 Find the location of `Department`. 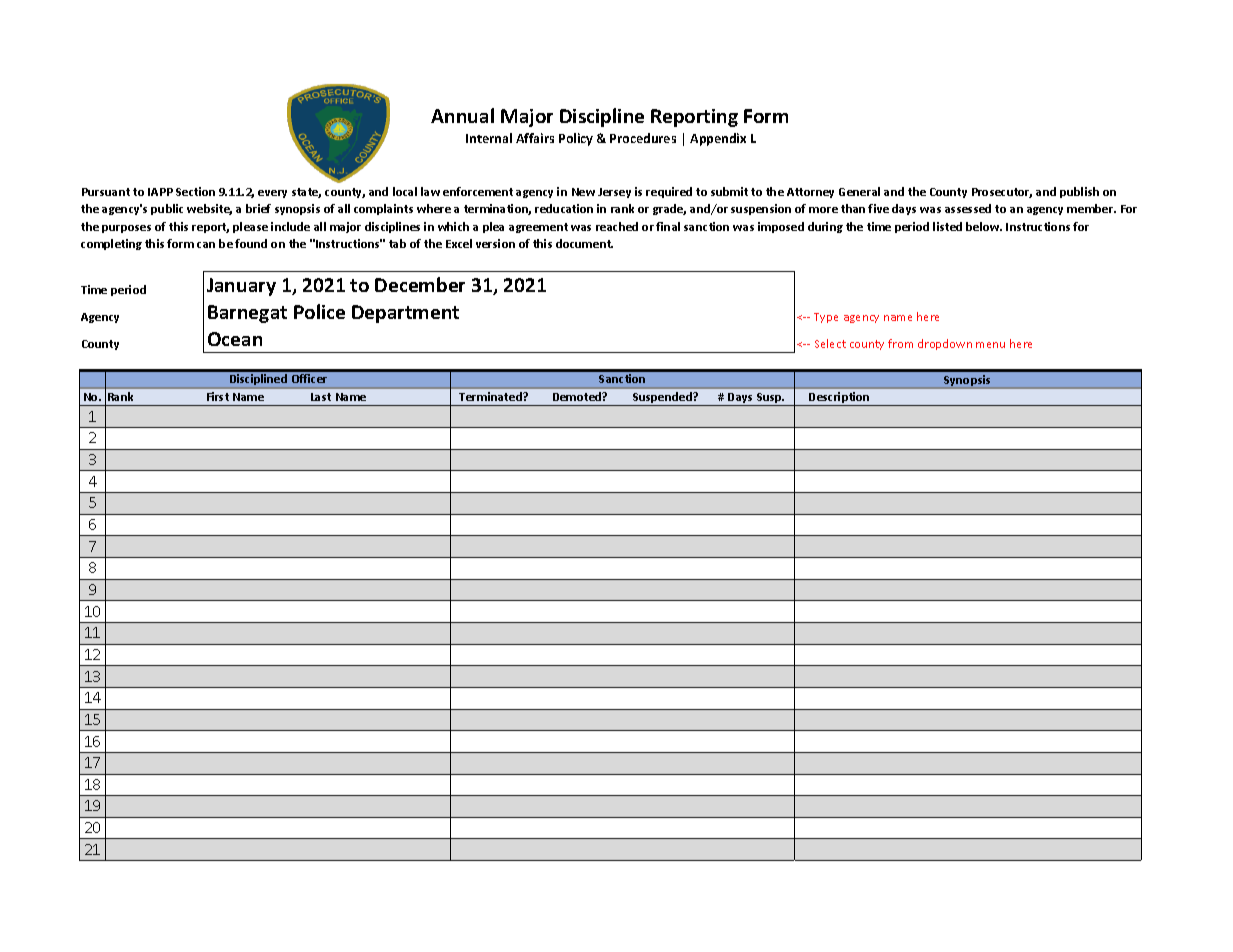

Department is located at coordinates (405, 314).
